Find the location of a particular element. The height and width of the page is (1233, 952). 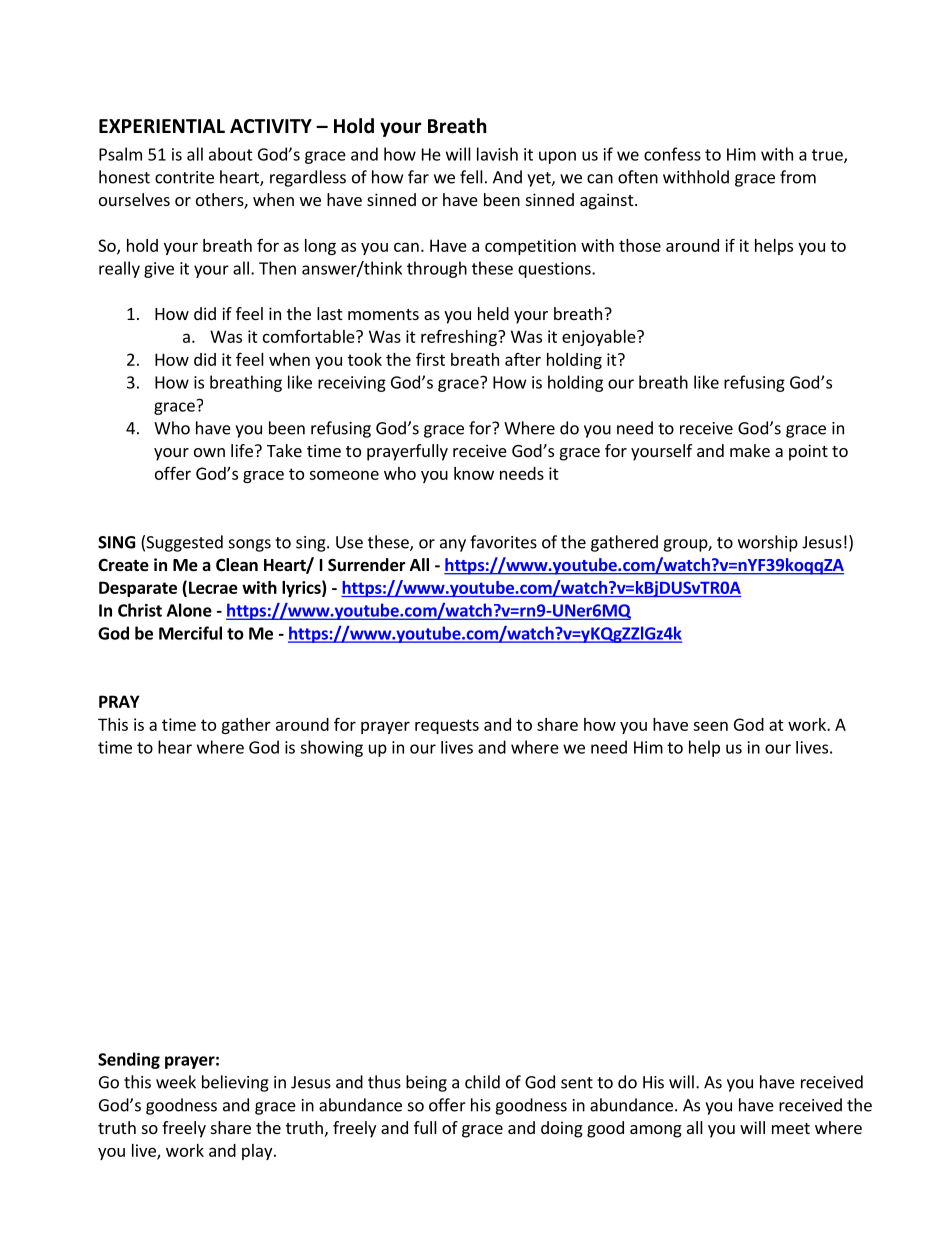

requests is located at coordinates (447, 726).
